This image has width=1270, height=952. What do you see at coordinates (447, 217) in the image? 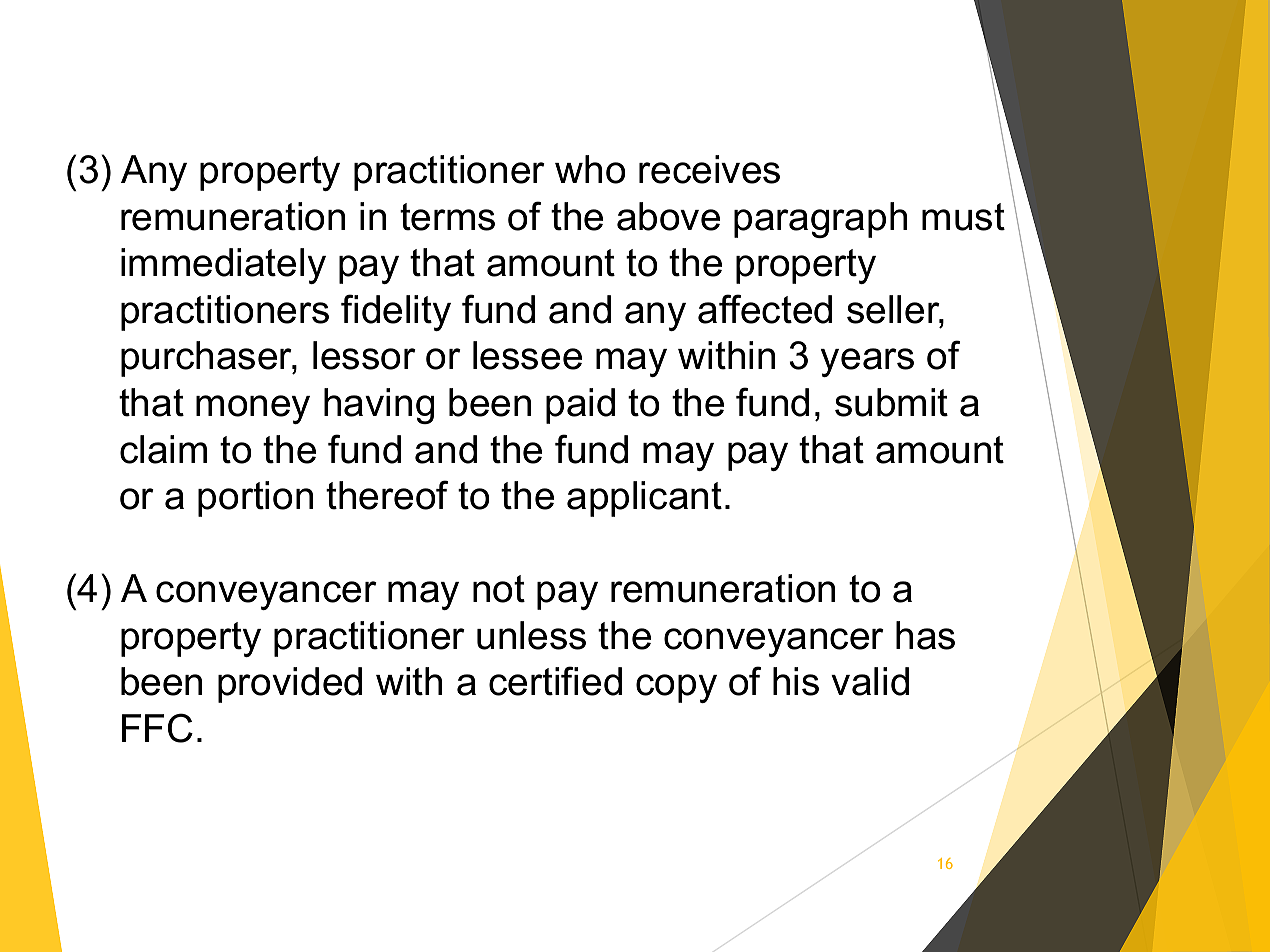
I see `terms` at bounding box center [447, 217].
